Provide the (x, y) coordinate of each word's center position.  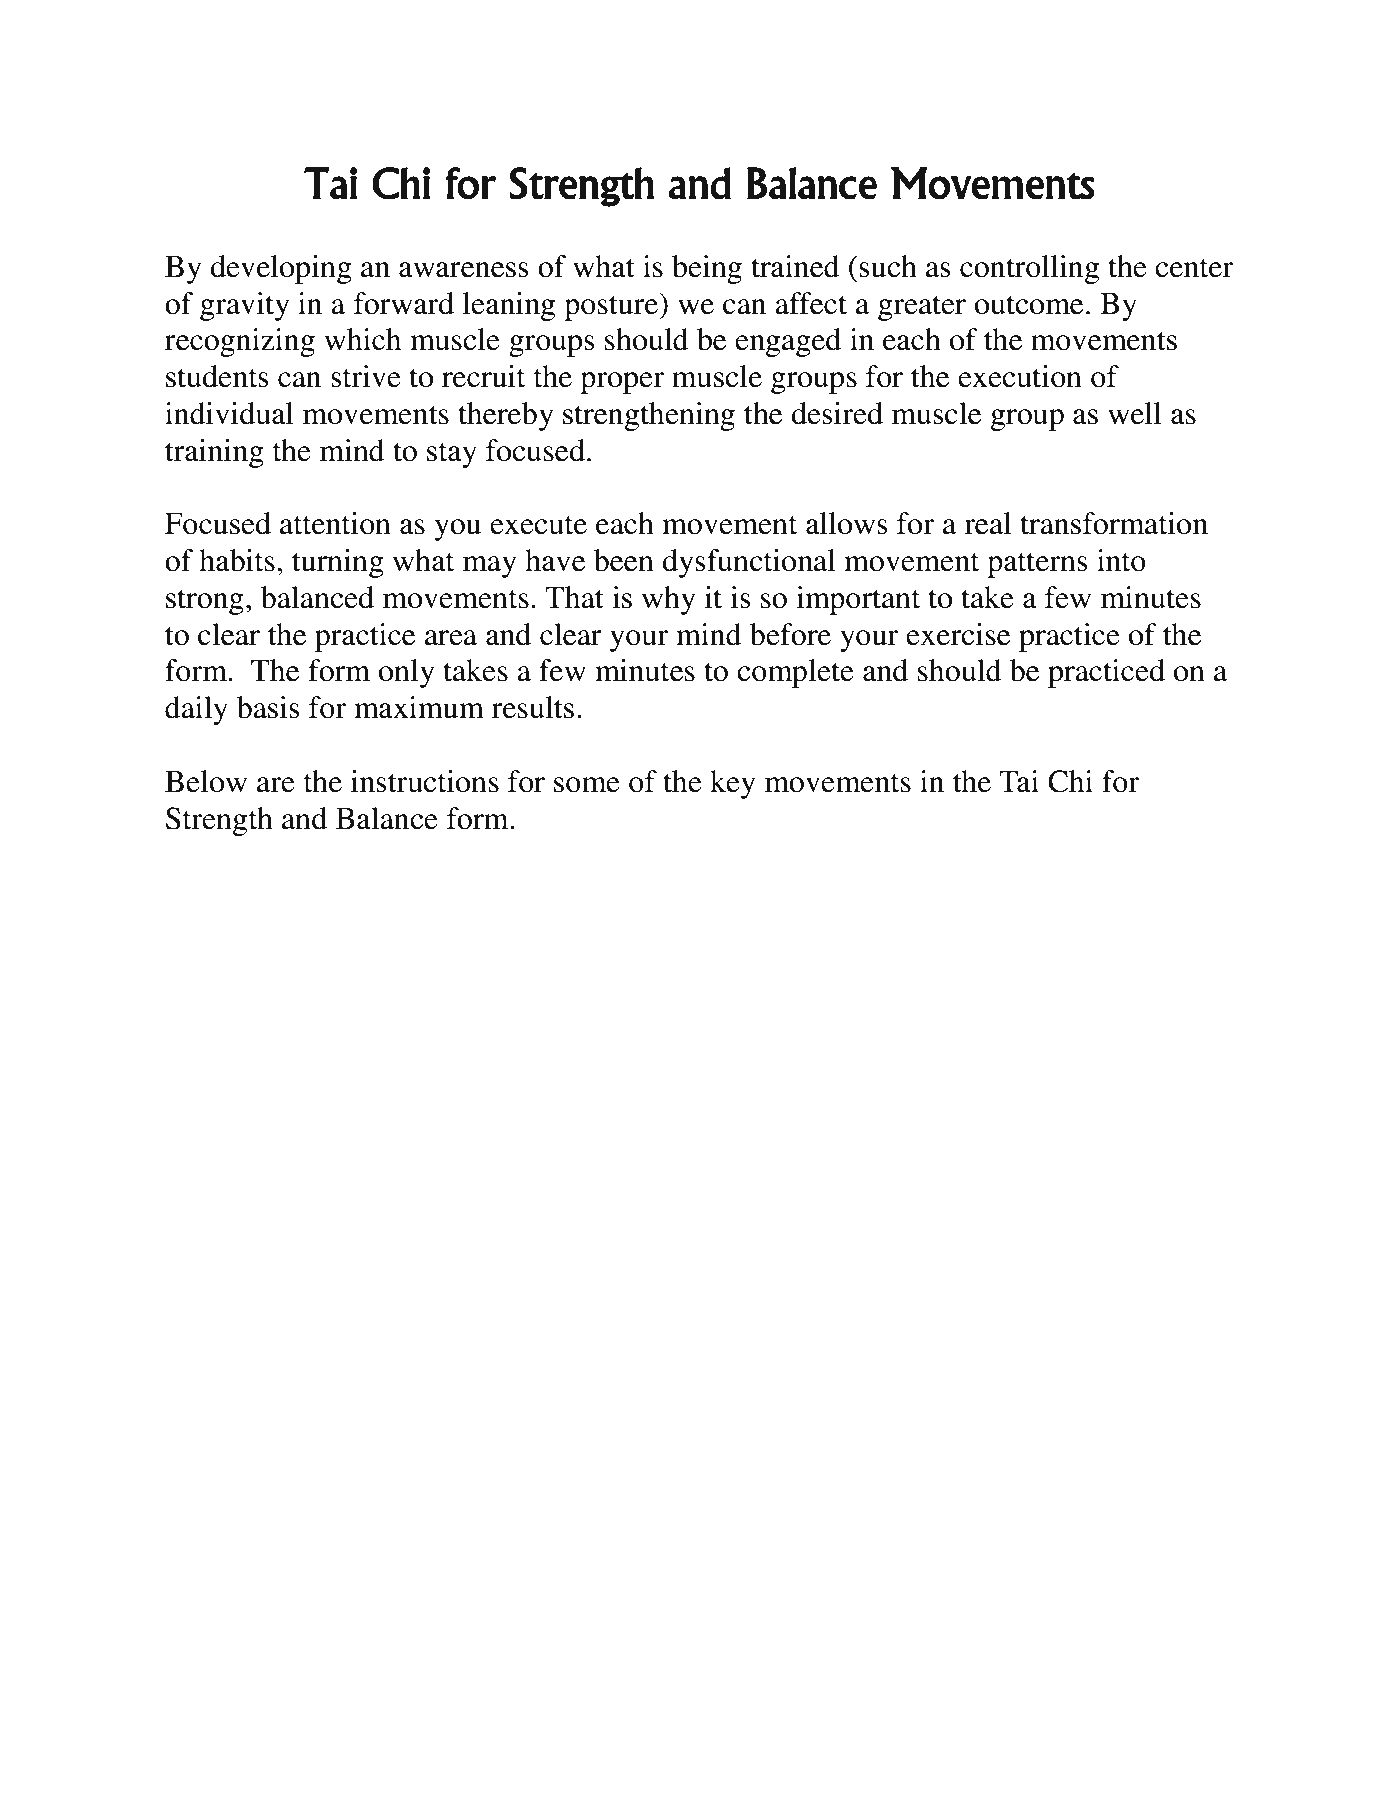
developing (281, 269)
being (707, 269)
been (624, 560)
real (987, 523)
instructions (425, 781)
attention (335, 523)
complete (795, 673)
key (733, 784)
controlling (1029, 269)
